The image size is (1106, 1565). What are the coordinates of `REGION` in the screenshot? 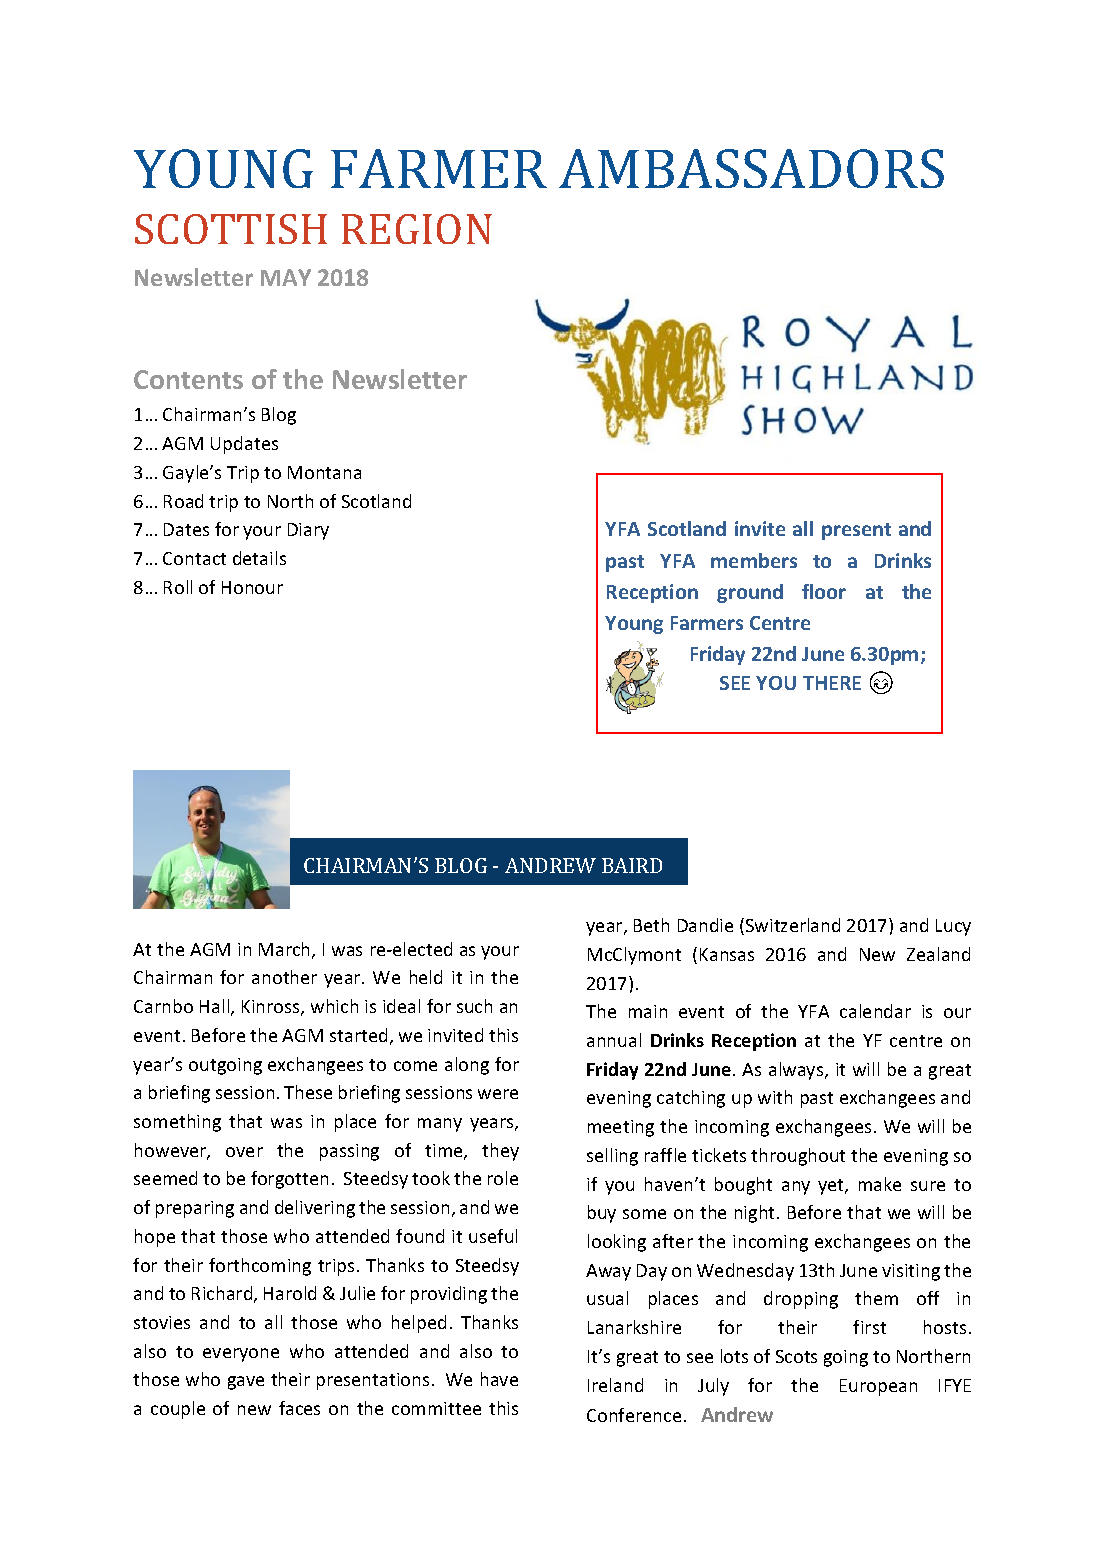 It's located at (417, 229).
